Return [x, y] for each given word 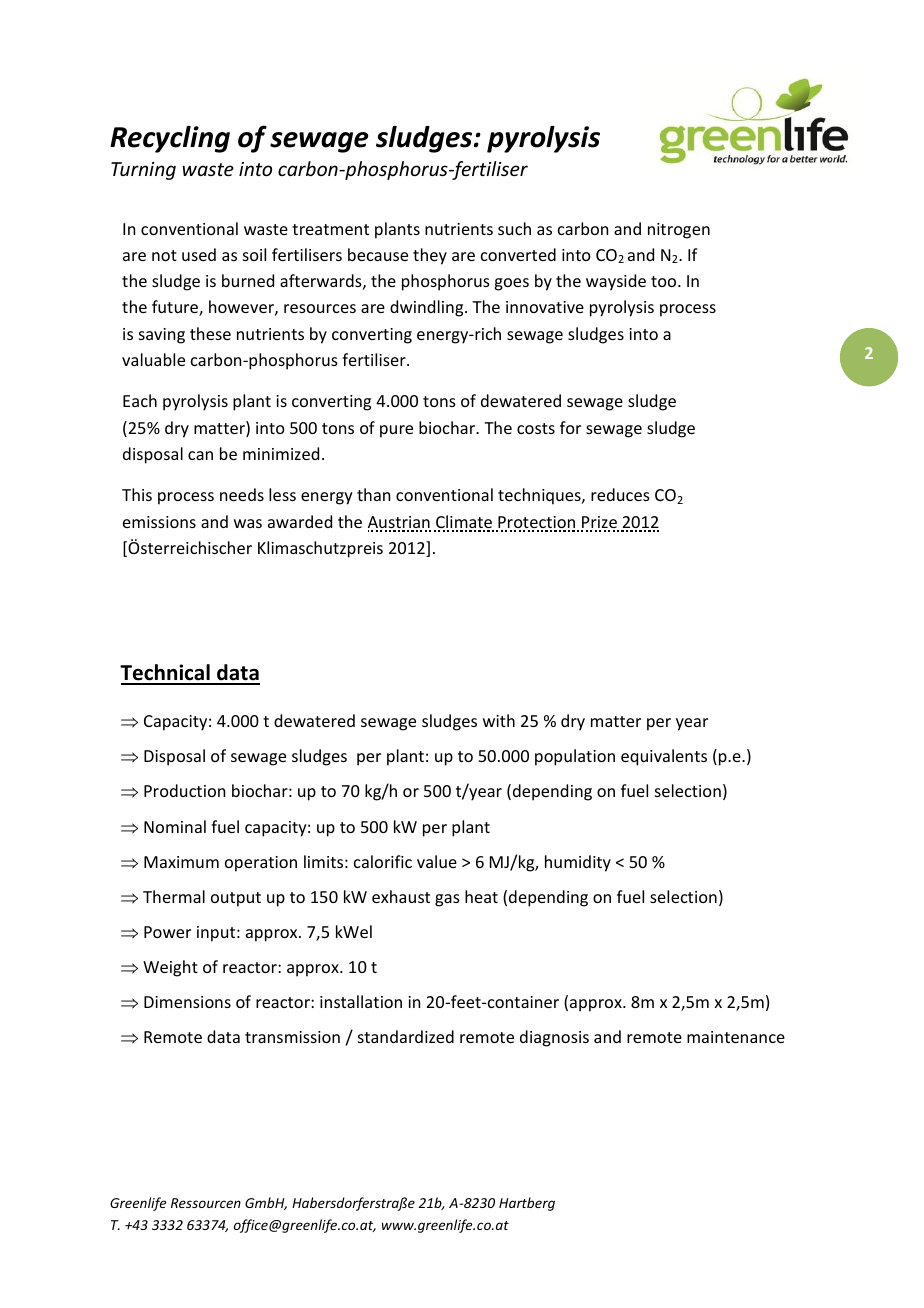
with [499, 720]
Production [184, 790]
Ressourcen [206, 1203]
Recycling [170, 139]
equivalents [664, 757]
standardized [406, 1036]
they [430, 256]
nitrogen [679, 231]
